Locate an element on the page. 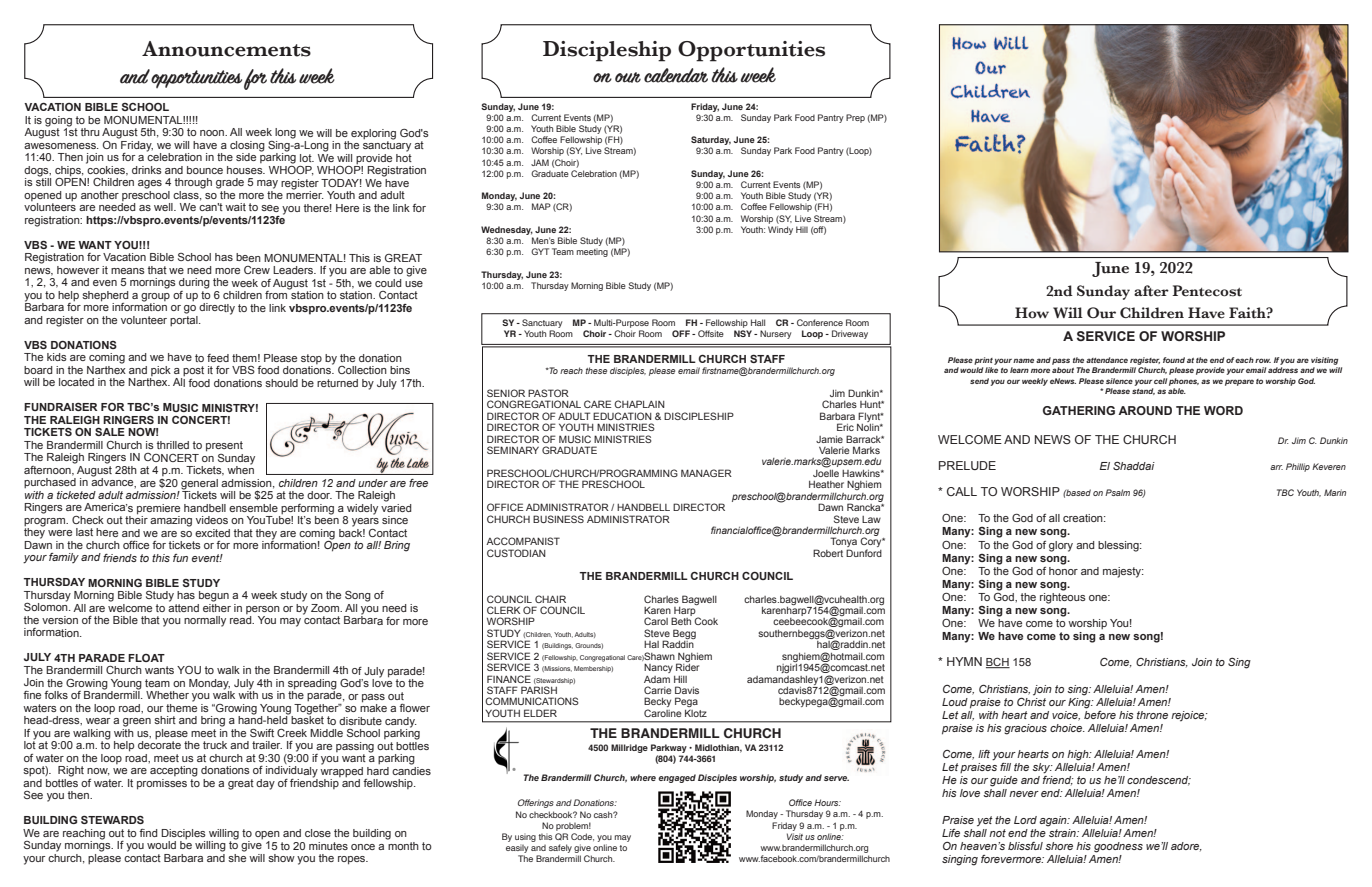 The image size is (1372, 887). Announcements is located at coordinates (226, 49).
